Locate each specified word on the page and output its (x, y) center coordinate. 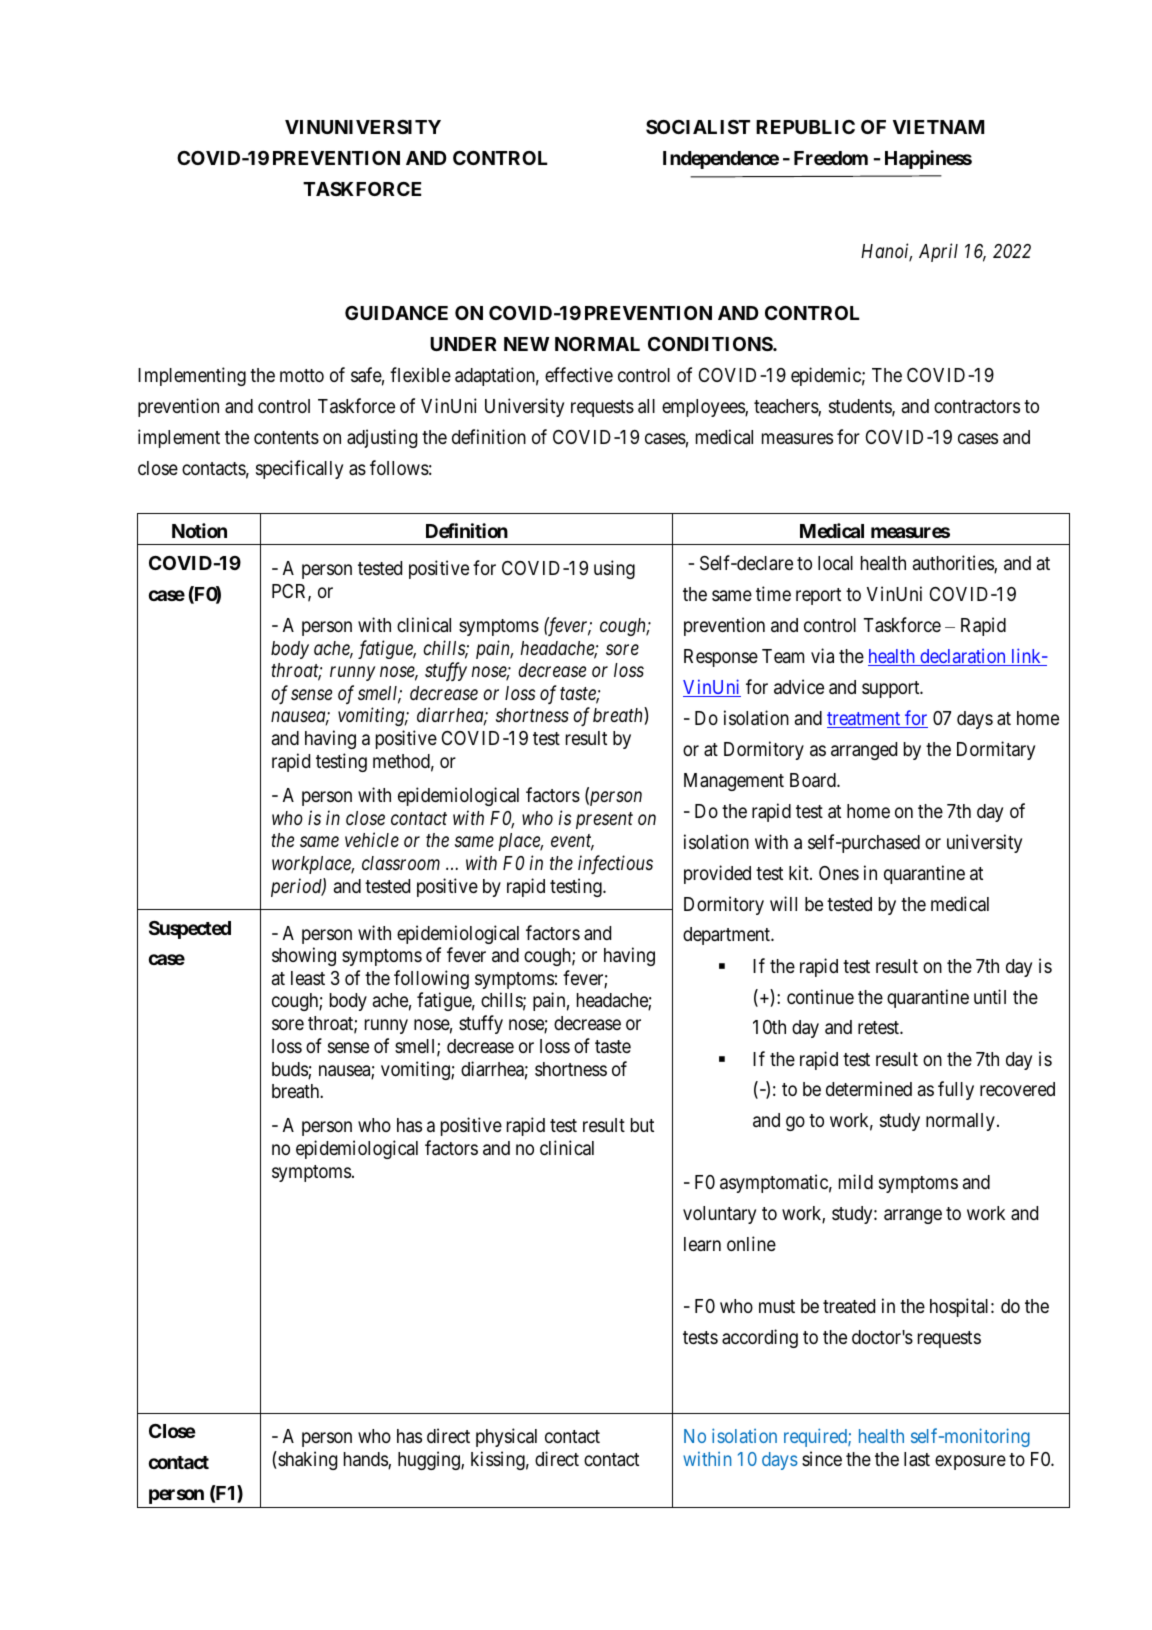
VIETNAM (938, 127)
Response (721, 658)
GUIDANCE (396, 313)
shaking (306, 1460)
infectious (615, 864)
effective (579, 374)
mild (856, 1181)
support (892, 689)
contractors (977, 406)
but (642, 1125)
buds (290, 1070)
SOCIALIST (698, 127)
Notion (199, 530)
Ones (839, 873)
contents (286, 437)
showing (304, 956)
